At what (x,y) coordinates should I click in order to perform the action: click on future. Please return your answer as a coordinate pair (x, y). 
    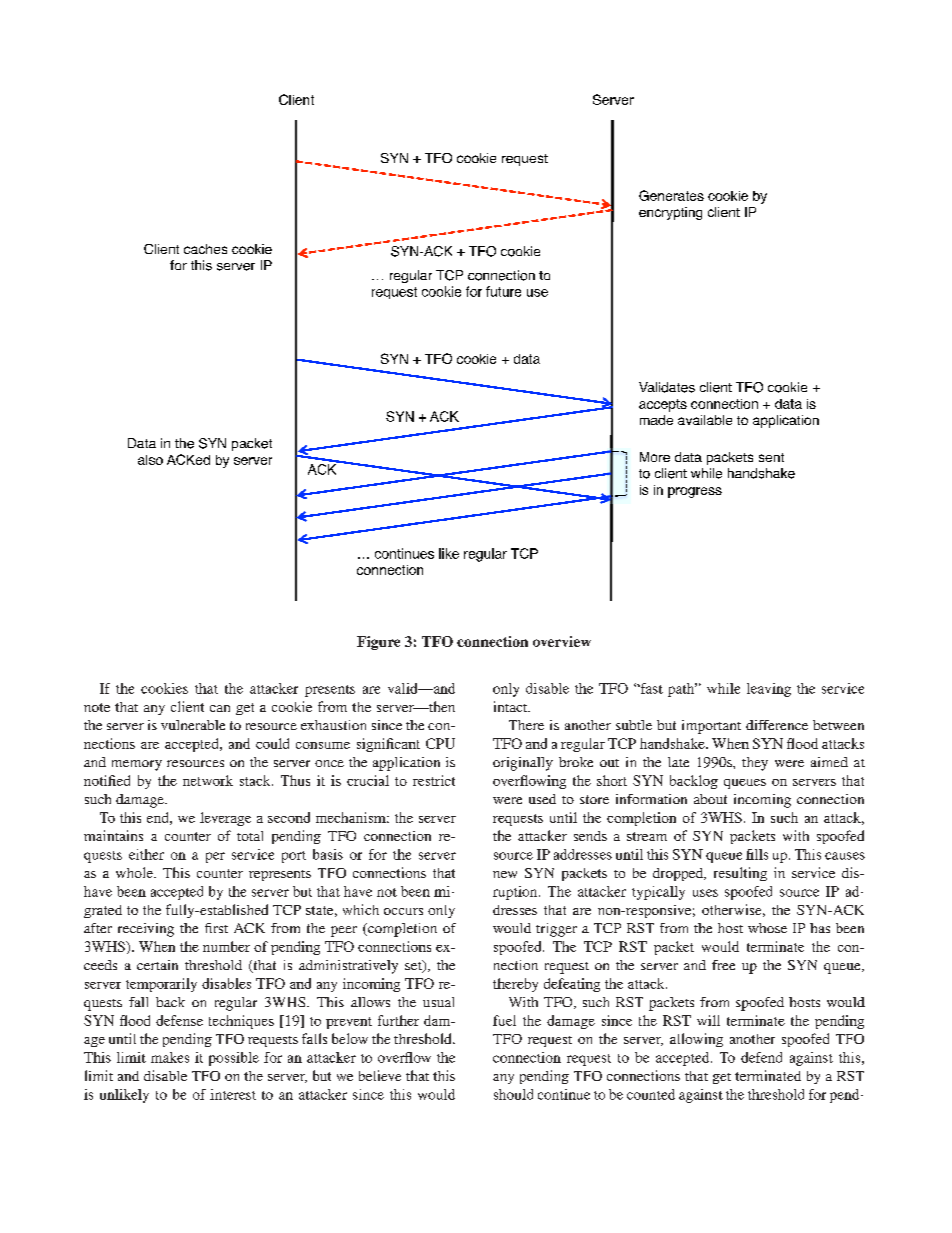
    Looking at the image, I should click on (503, 291).
